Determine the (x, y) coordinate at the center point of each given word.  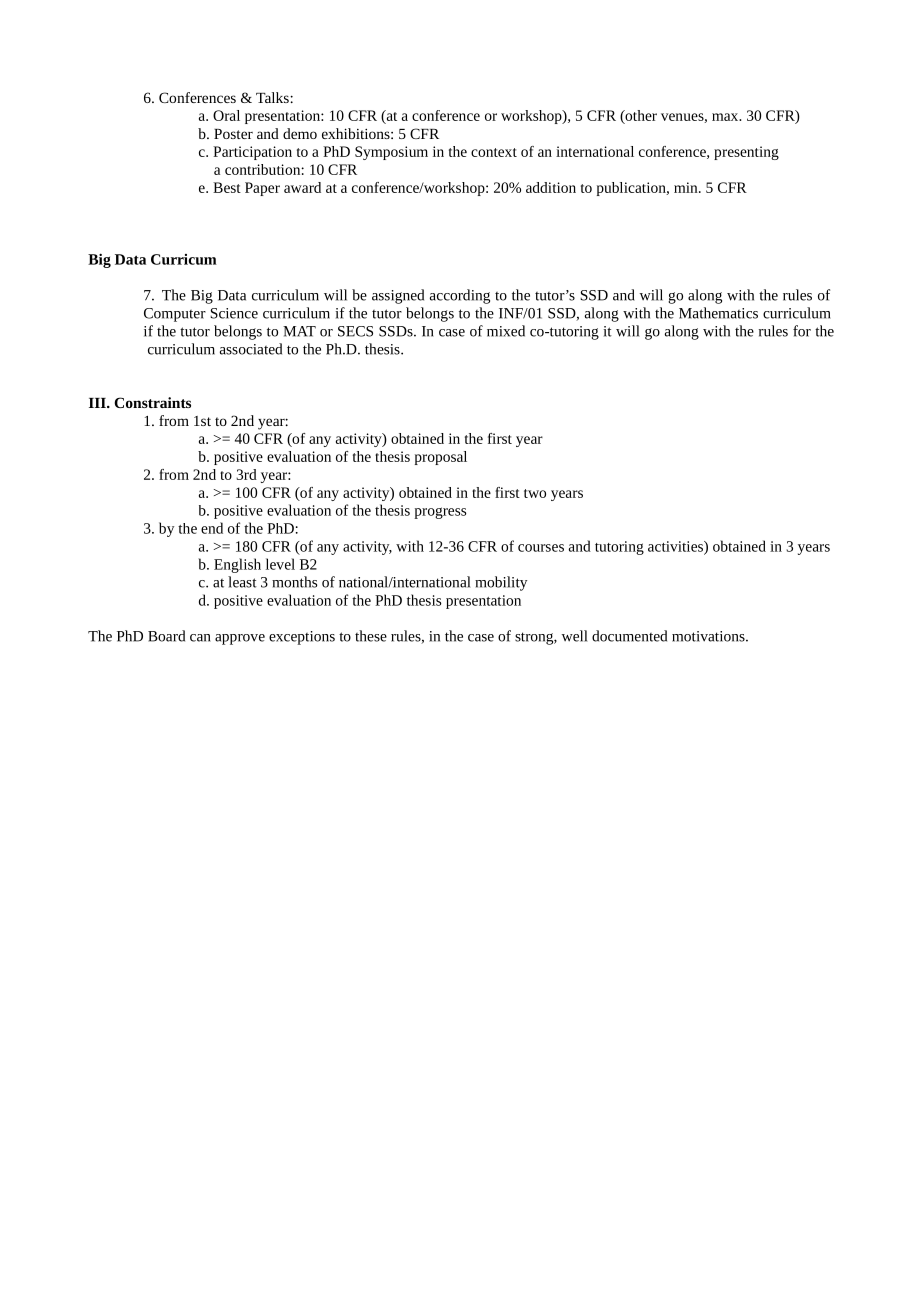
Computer (175, 315)
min (687, 187)
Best (227, 187)
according (460, 296)
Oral (226, 115)
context (494, 152)
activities (676, 547)
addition (551, 187)
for (802, 331)
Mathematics (718, 313)
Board (166, 636)
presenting (746, 153)
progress (440, 513)
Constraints (152, 402)
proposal (441, 458)
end (212, 528)
